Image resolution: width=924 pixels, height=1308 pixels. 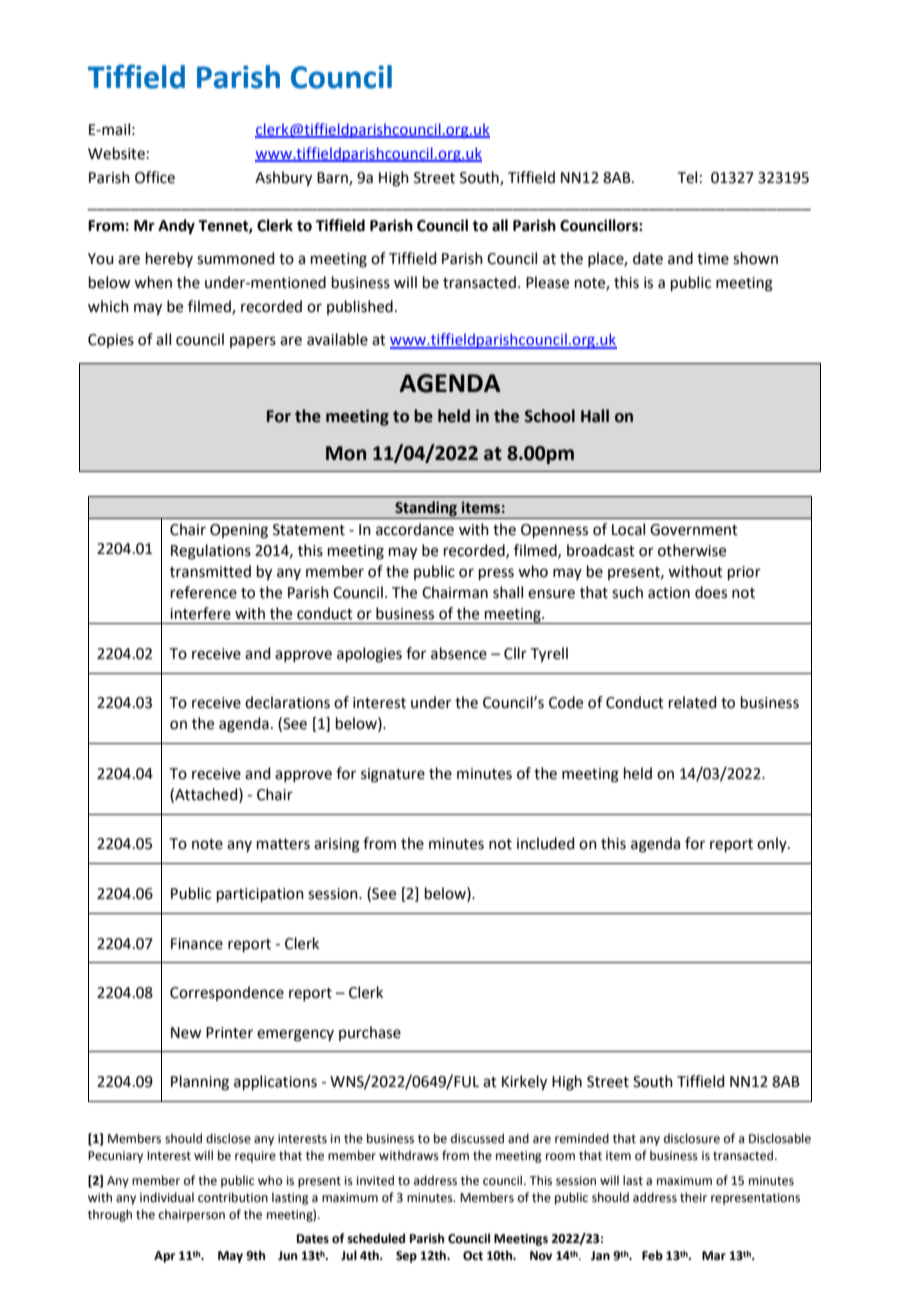 What do you see at coordinates (197, 944) in the screenshot?
I see `Finance` at bounding box center [197, 944].
